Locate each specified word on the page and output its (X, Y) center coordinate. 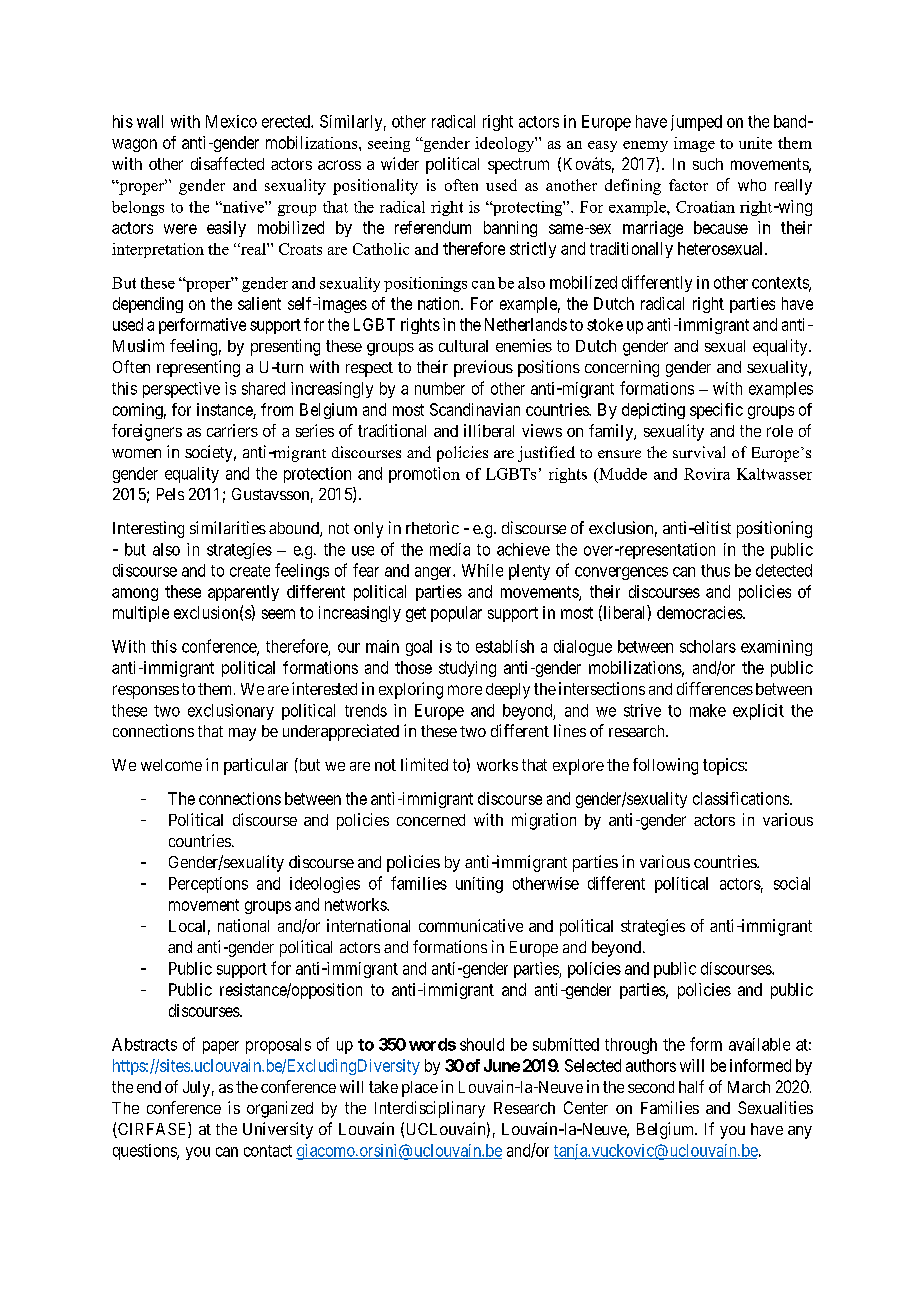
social (792, 883)
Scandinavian (475, 409)
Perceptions (208, 885)
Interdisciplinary (430, 1109)
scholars (708, 646)
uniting (479, 885)
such (708, 164)
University (278, 1130)
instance (225, 409)
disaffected (227, 163)
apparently (243, 593)
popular (456, 614)
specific (716, 411)
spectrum (518, 166)
